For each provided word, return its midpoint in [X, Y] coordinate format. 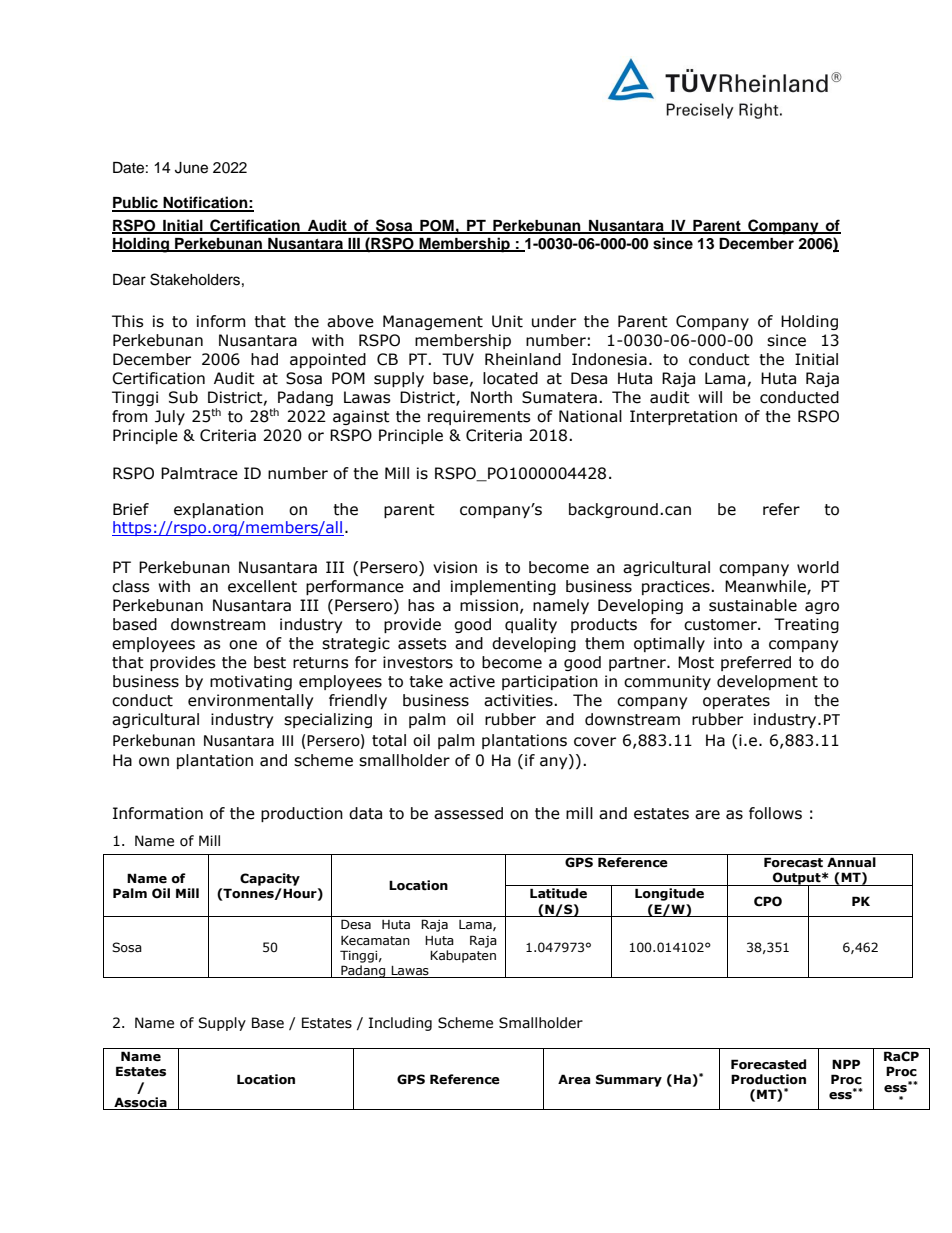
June [191, 168]
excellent [262, 586]
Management [433, 322]
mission [489, 605]
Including [400, 1024]
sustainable [753, 605]
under [554, 321]
